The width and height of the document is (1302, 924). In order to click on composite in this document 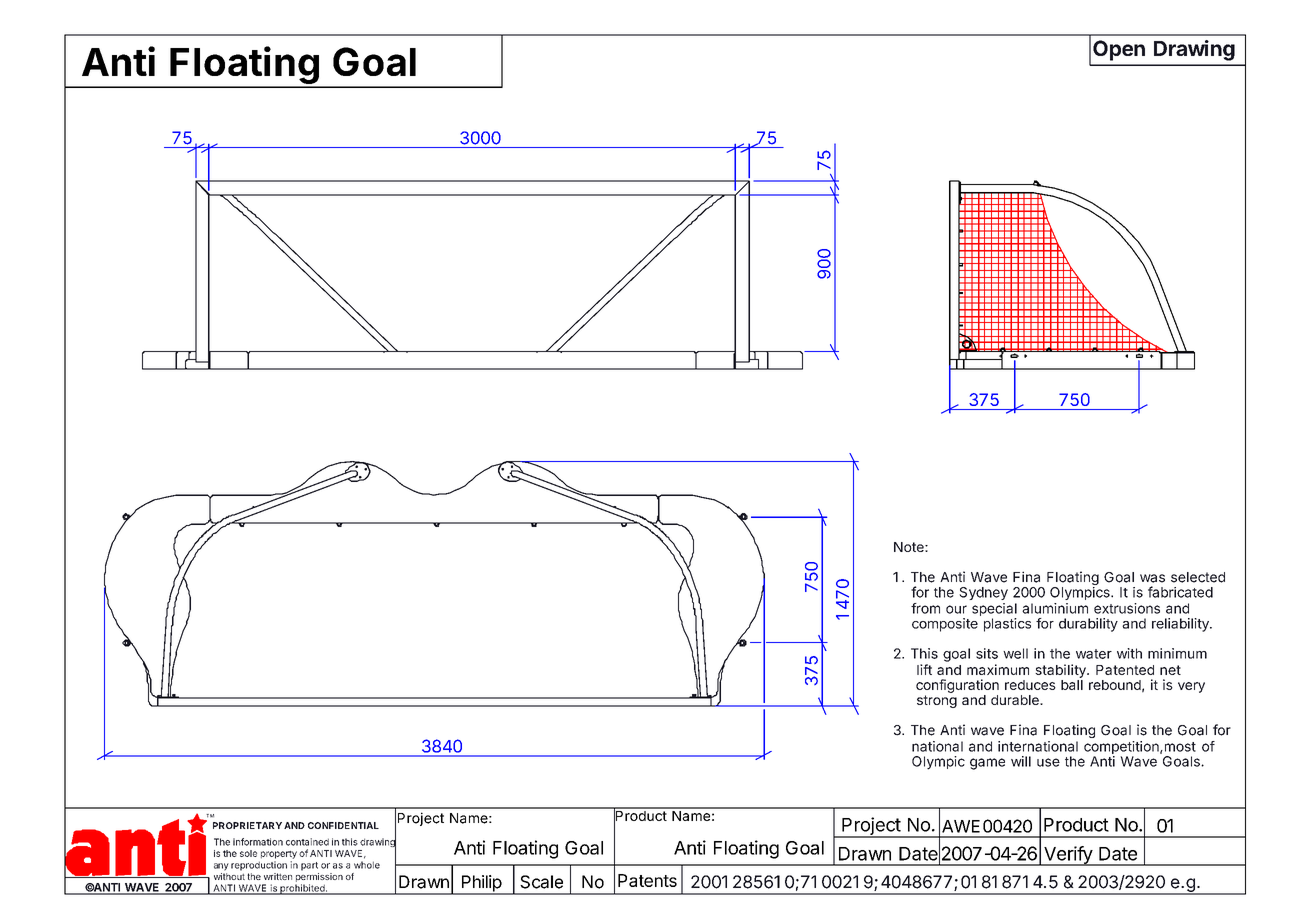, I will do `click(945, 625)`.
